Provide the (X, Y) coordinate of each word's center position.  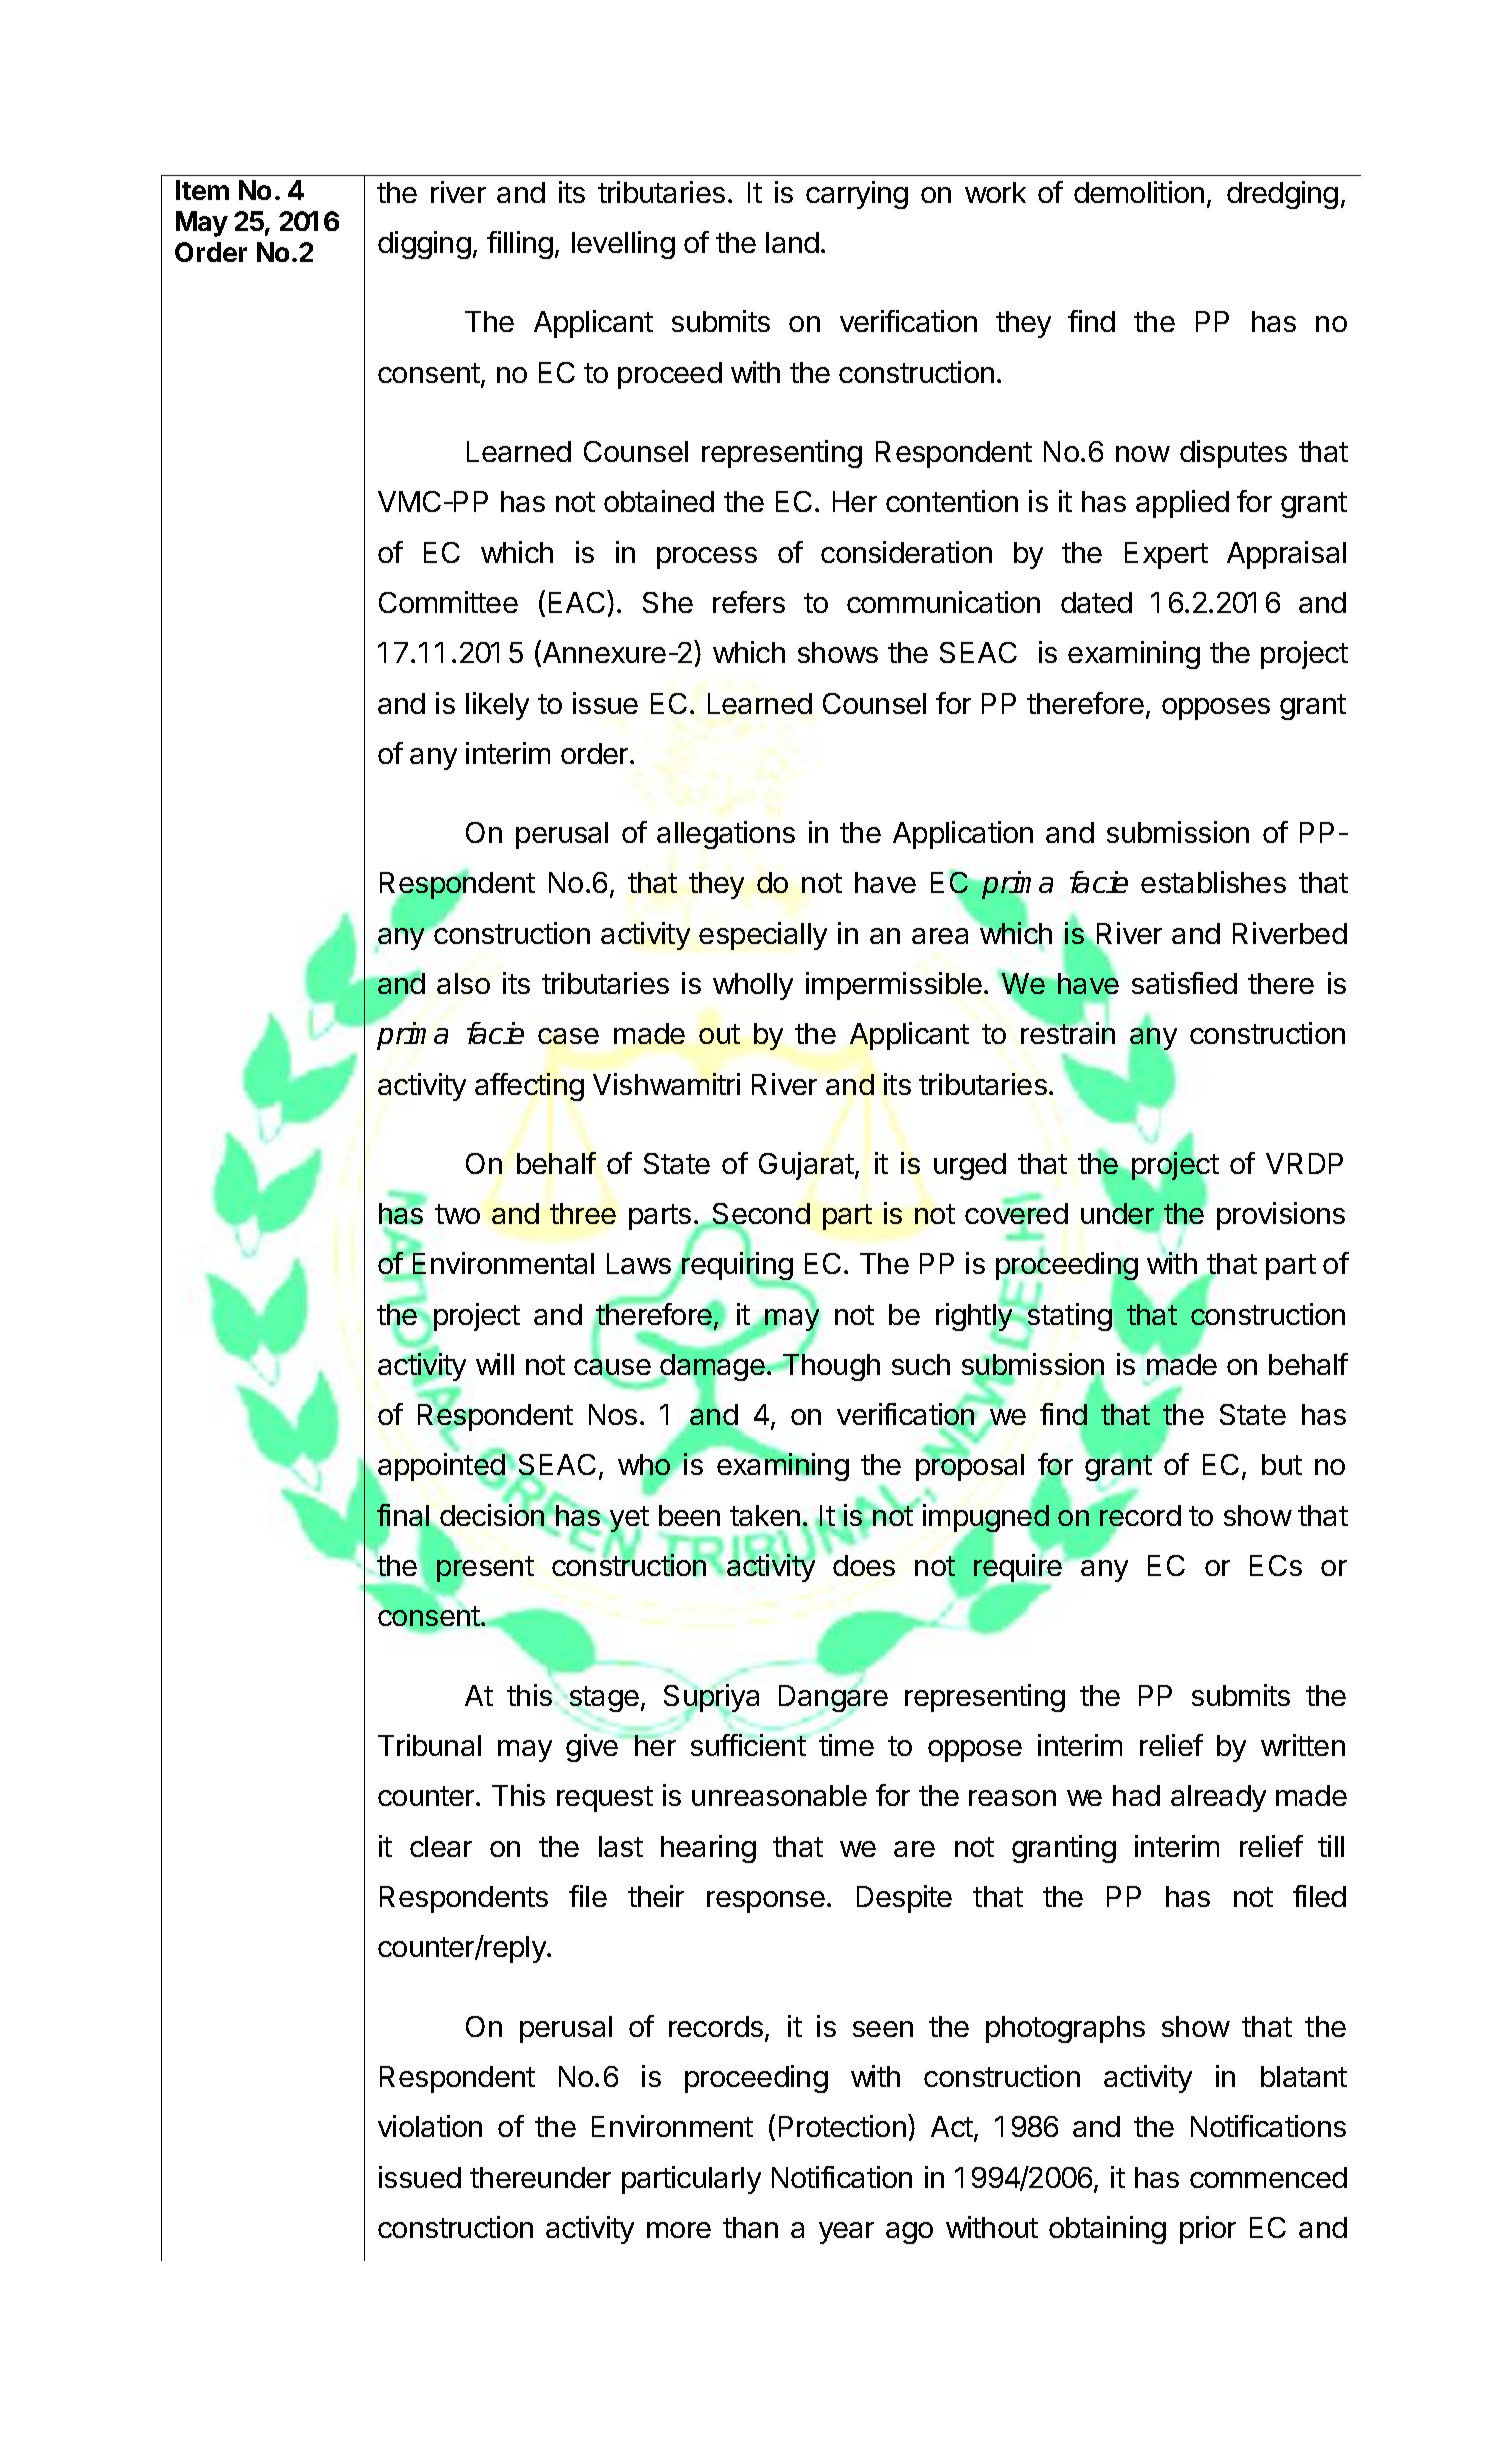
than (750, 2227)
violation (430, 2126)
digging (424, 245)
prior (1208, 2230)
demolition (1139, 192)
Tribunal (429, 1745)
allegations (726, 835)
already (1218, 1798)
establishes (1213, 882)
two (457, 1214)
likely (497, 706)
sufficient (748, 1745)
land (792, 242)
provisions (1281, 1216)
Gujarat (806, 1166)
